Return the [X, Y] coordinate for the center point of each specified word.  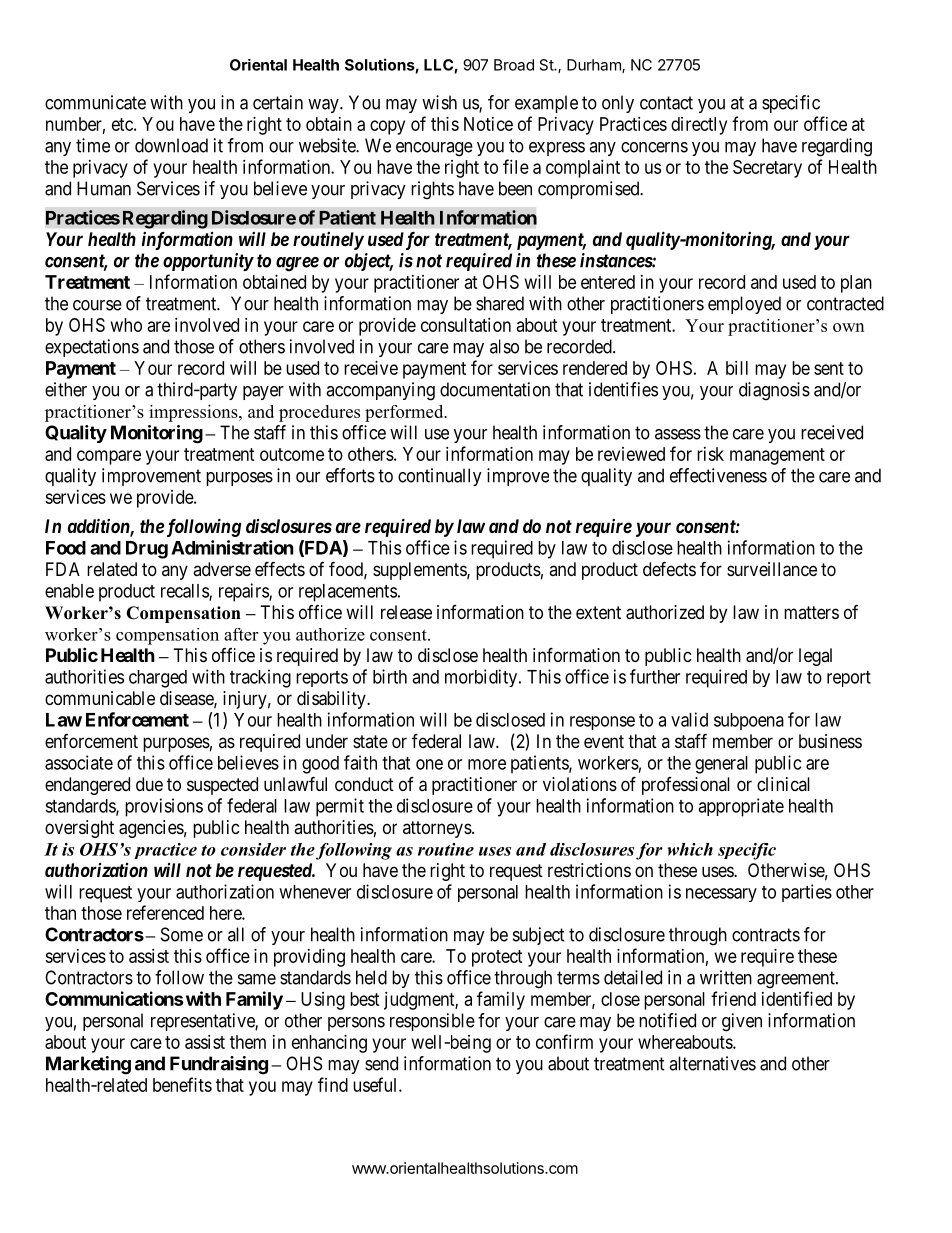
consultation [466, 325]
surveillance [772, 569]
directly [699, 126]
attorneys [437, 829]
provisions [164, 807]
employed [744, 305]
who [126, 325]
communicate [95, 102]
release [406, 612]
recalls [185, 592]
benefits [182, 1084]
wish [439, 102]
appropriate [741, 807]
